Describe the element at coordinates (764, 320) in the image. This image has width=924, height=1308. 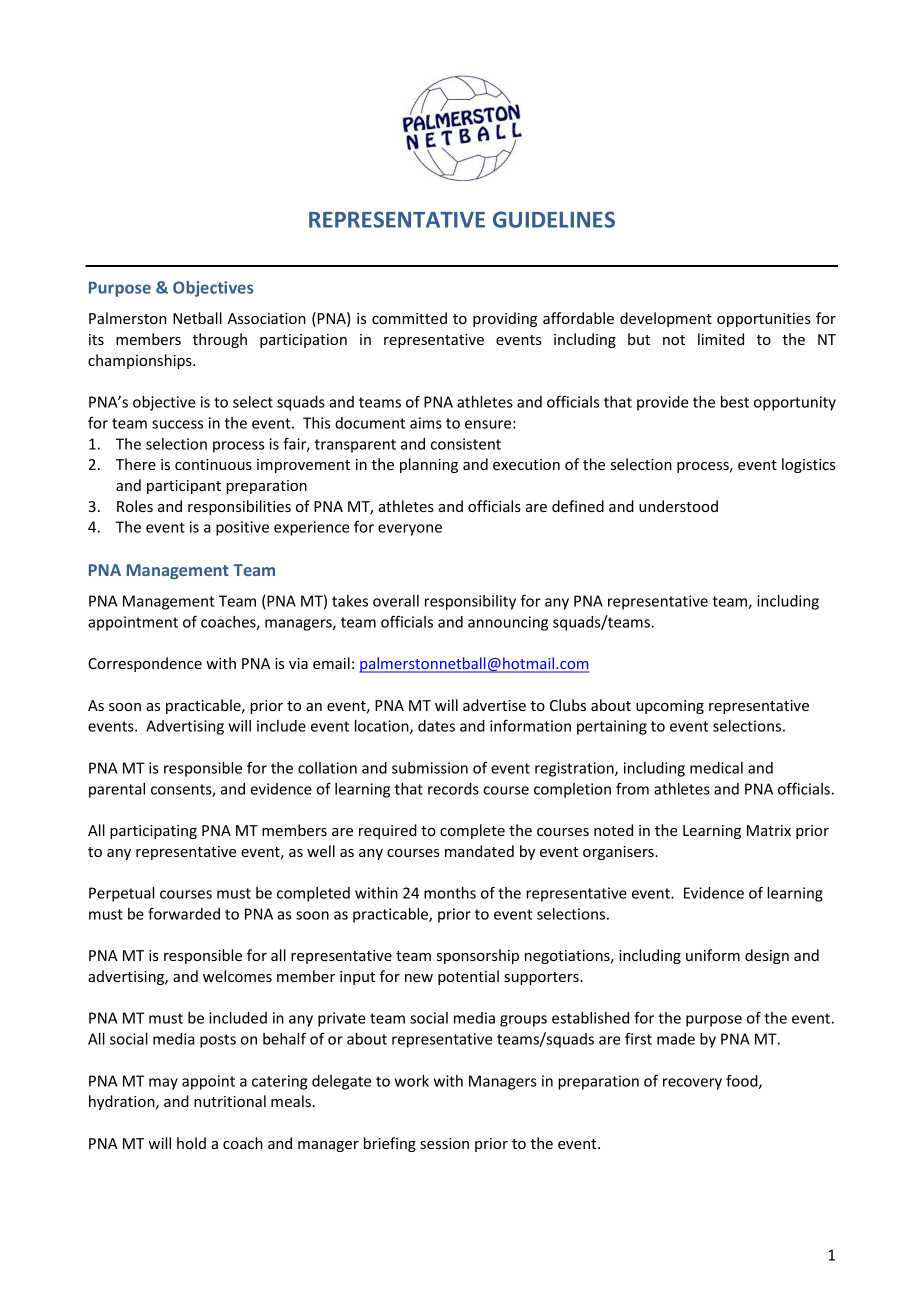
I see `opportunities` at that location.
